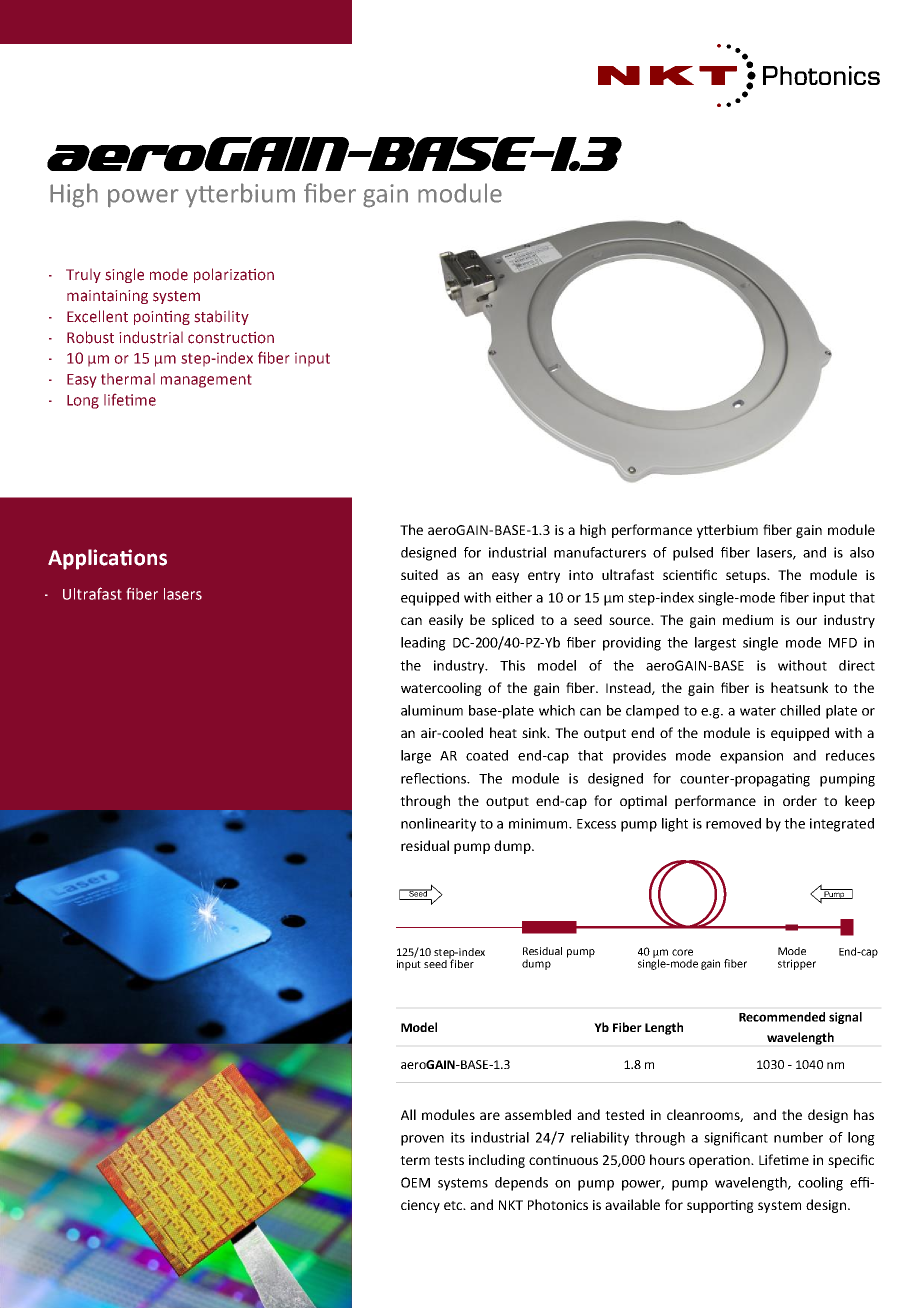 Image resolution: width=924 pixels, height=1308 pixels. What do you see at coordinates (497, 1161) in the image?
I see `including` at bounding box center [497, 1161].
